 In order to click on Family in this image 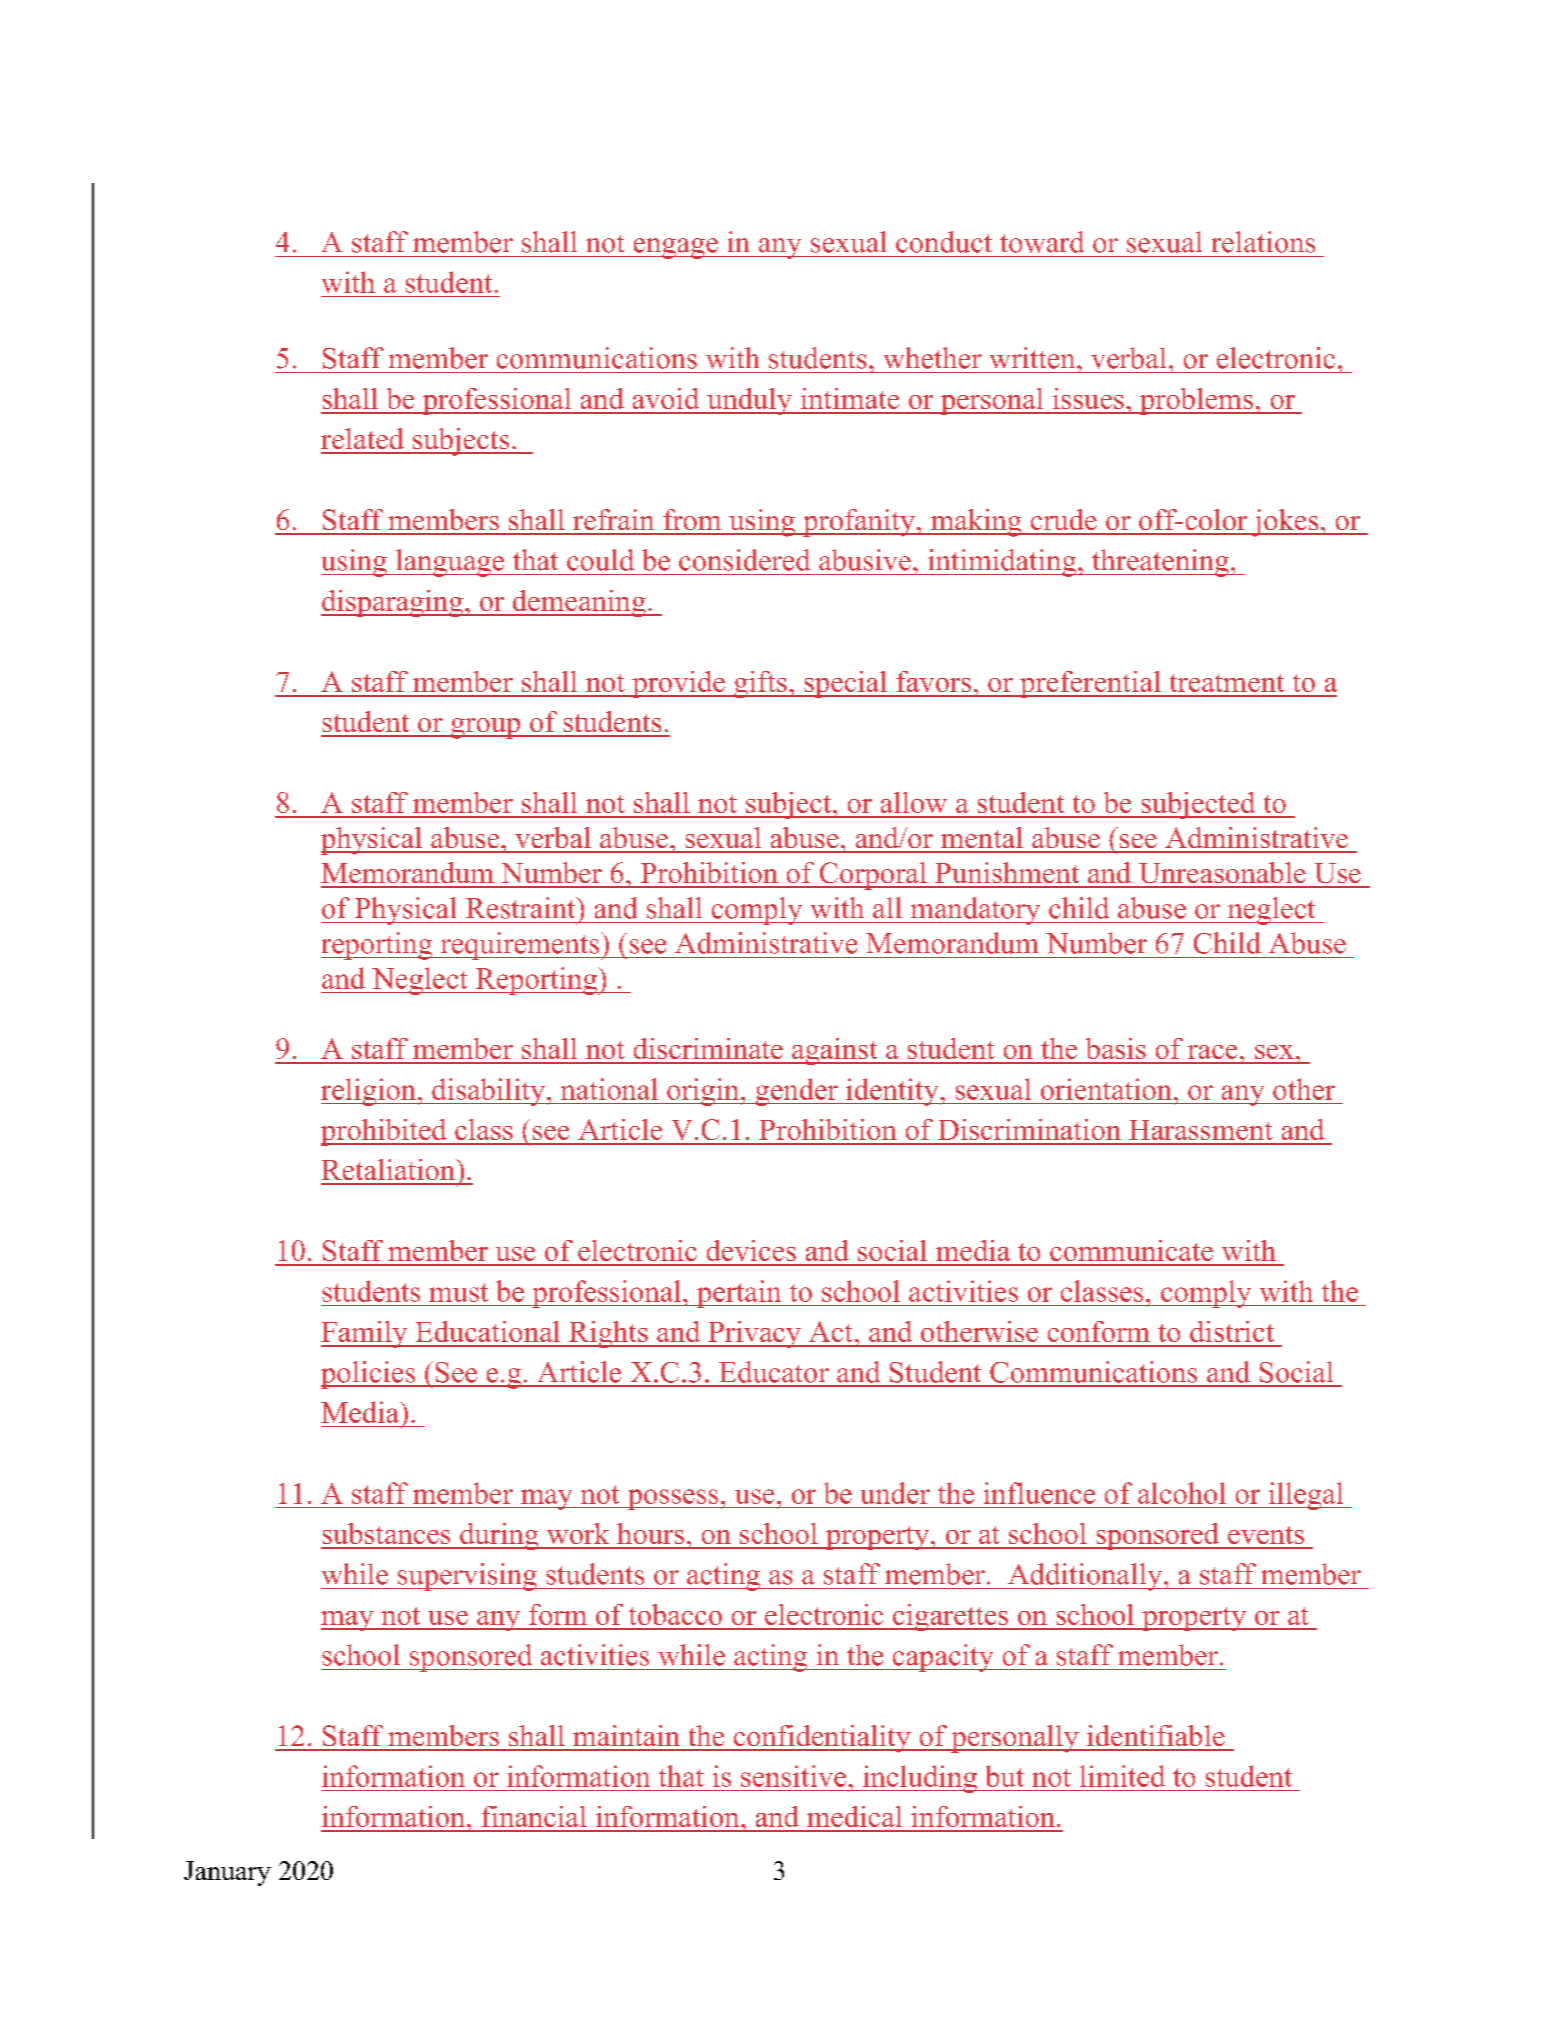, I will do `click(365, 1334)`.
